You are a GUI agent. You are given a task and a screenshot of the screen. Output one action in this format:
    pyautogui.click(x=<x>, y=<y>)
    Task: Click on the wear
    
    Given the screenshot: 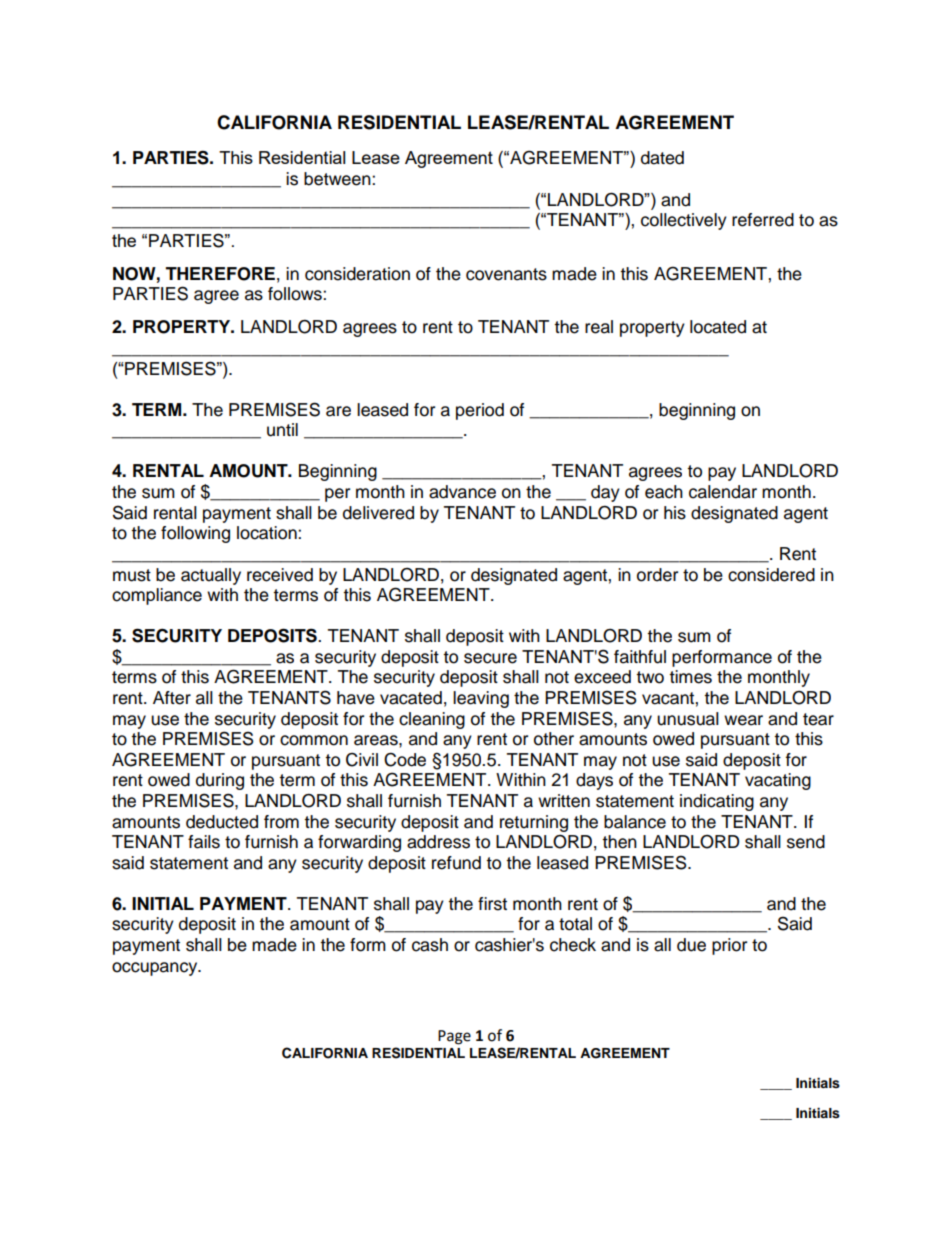 What is the action you would take?
    pyautogui.click(x=743, y=720)
